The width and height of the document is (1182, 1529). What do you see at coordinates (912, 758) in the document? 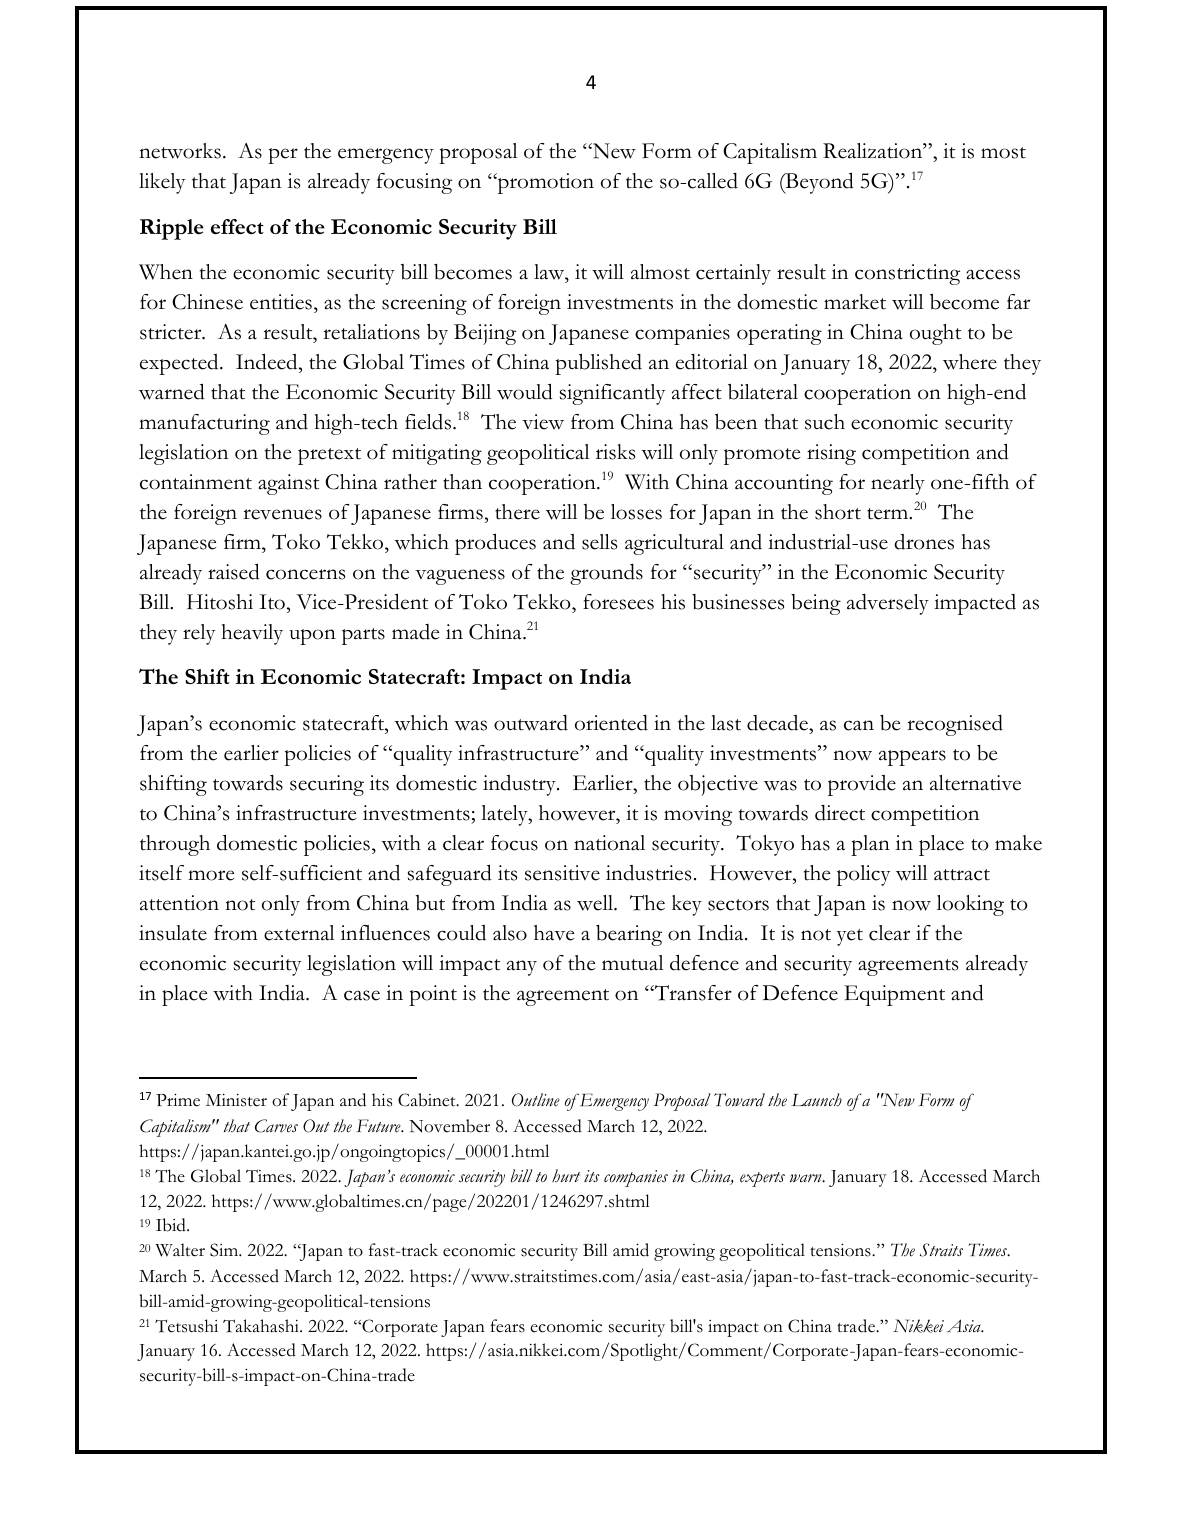
I see `appears` at bounding box center [912, 758].
